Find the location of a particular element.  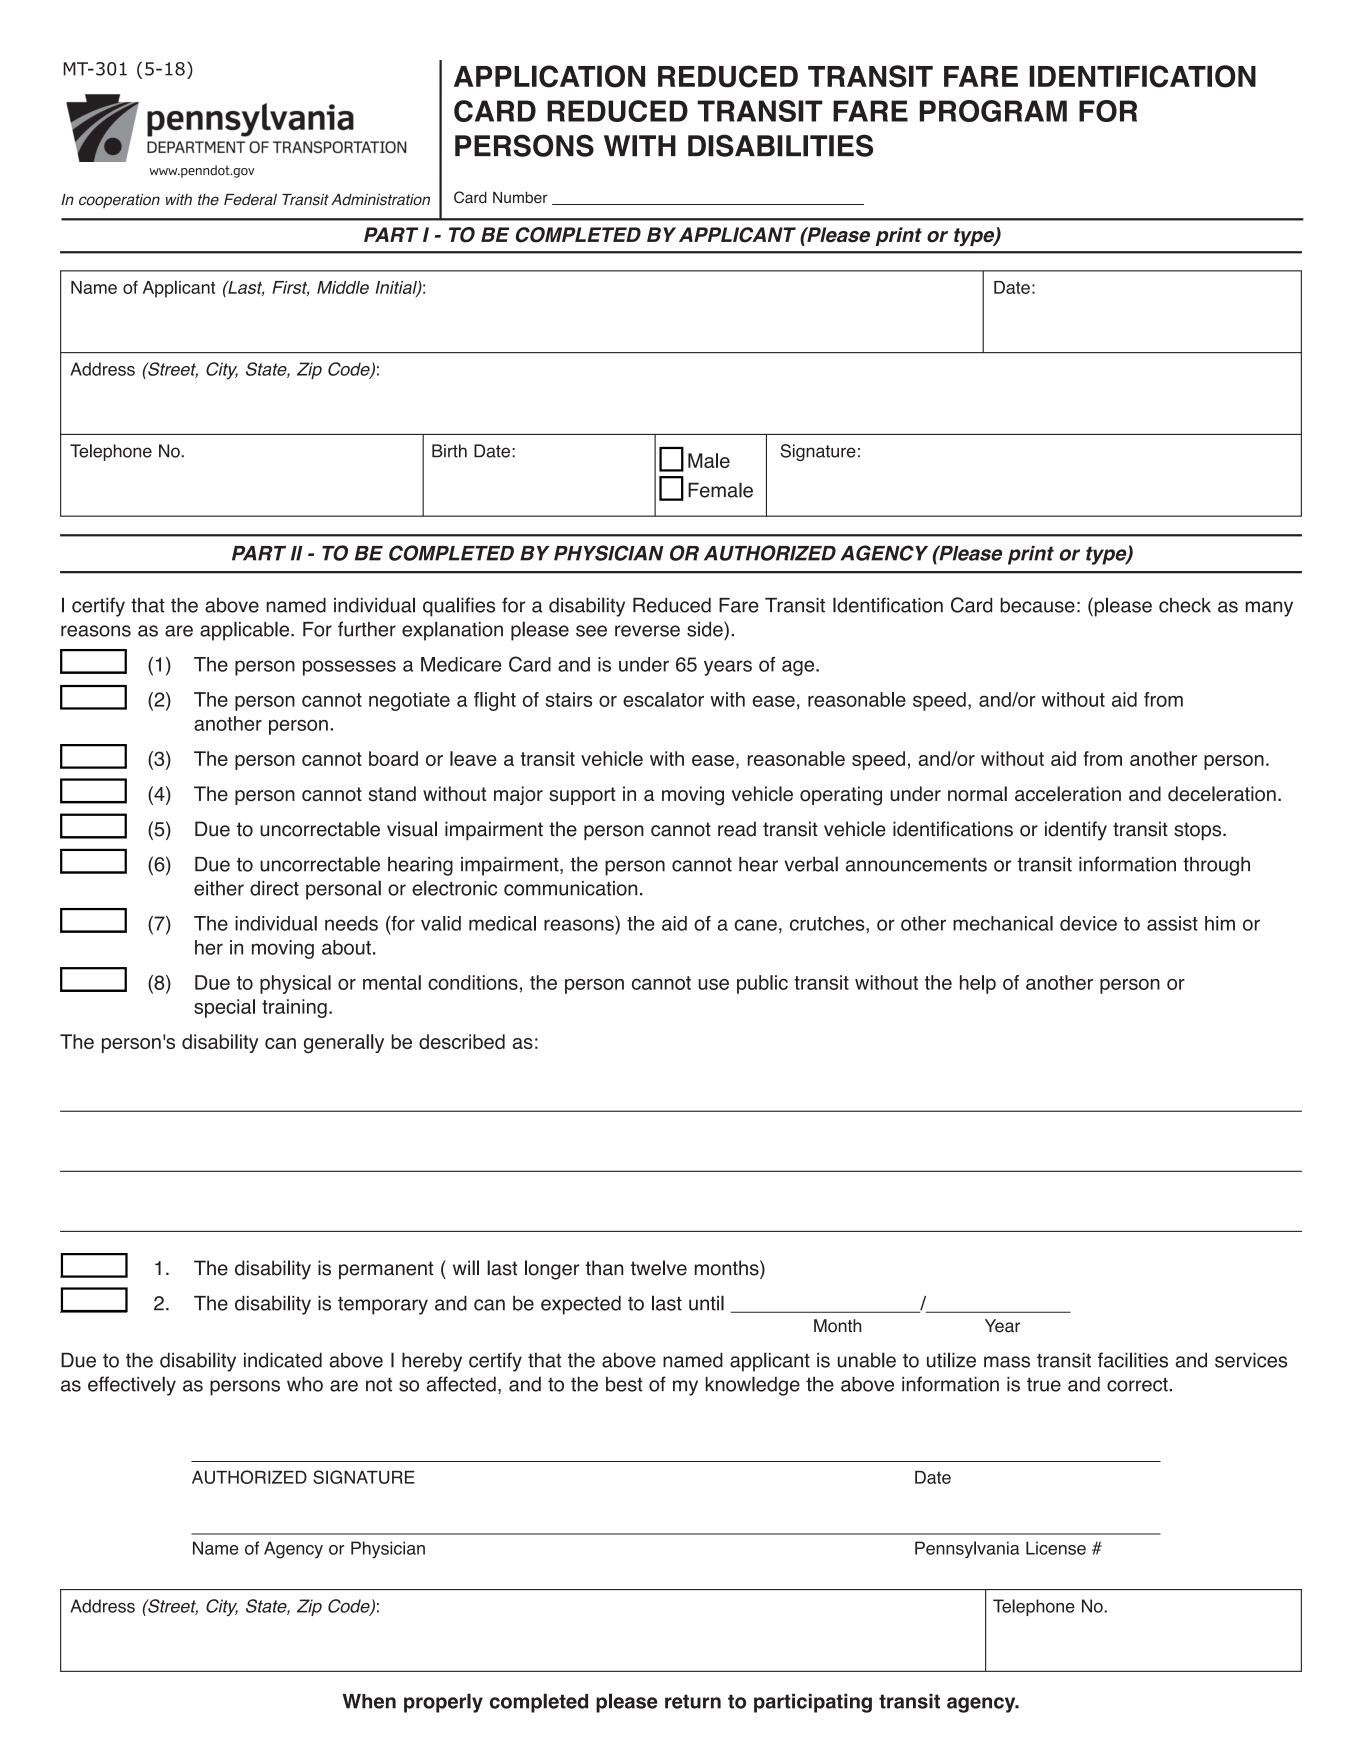

Federal is located at coordinates (250, 199).
